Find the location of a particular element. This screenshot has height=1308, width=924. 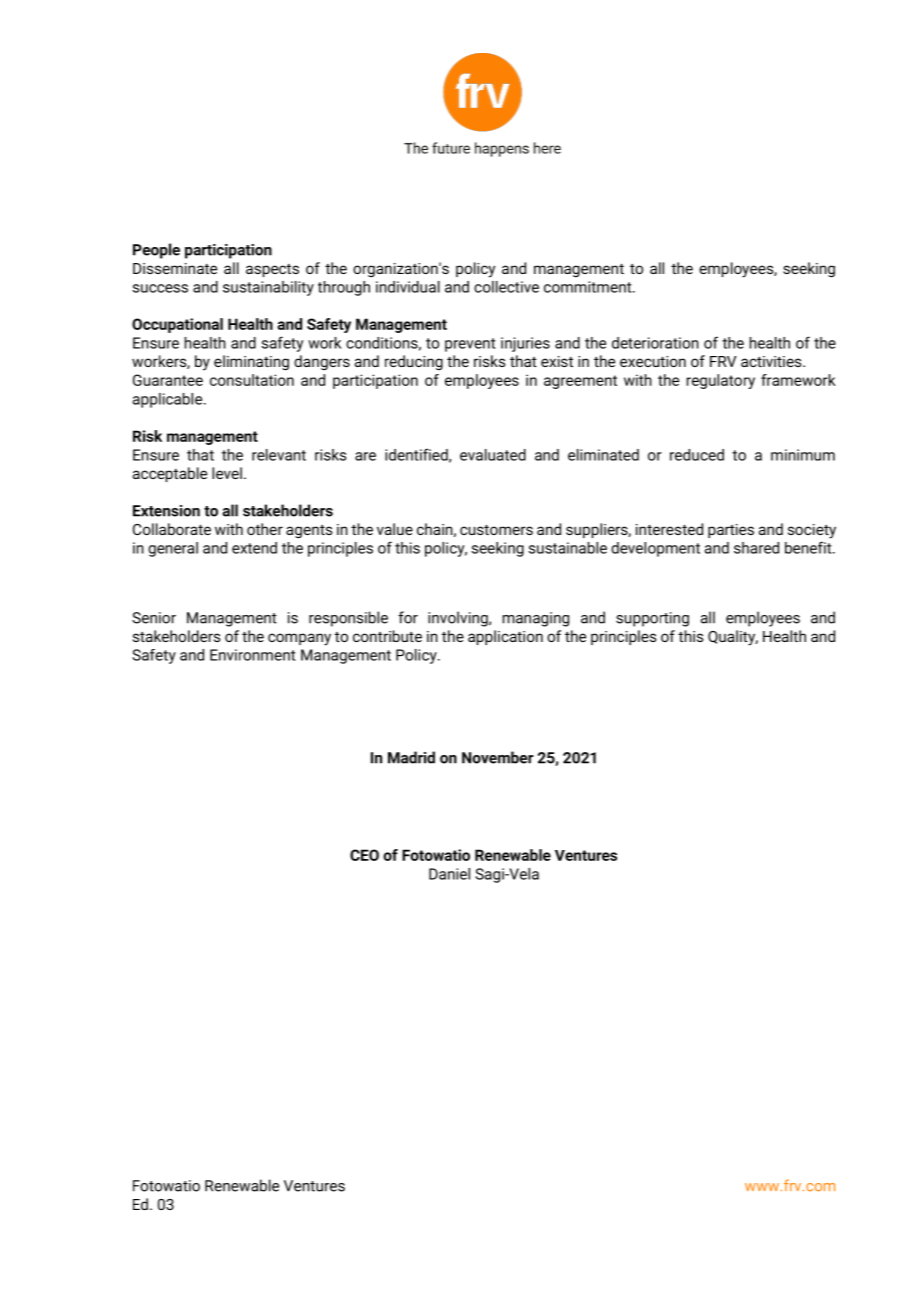

extend is located at coordinates (254, 548).
